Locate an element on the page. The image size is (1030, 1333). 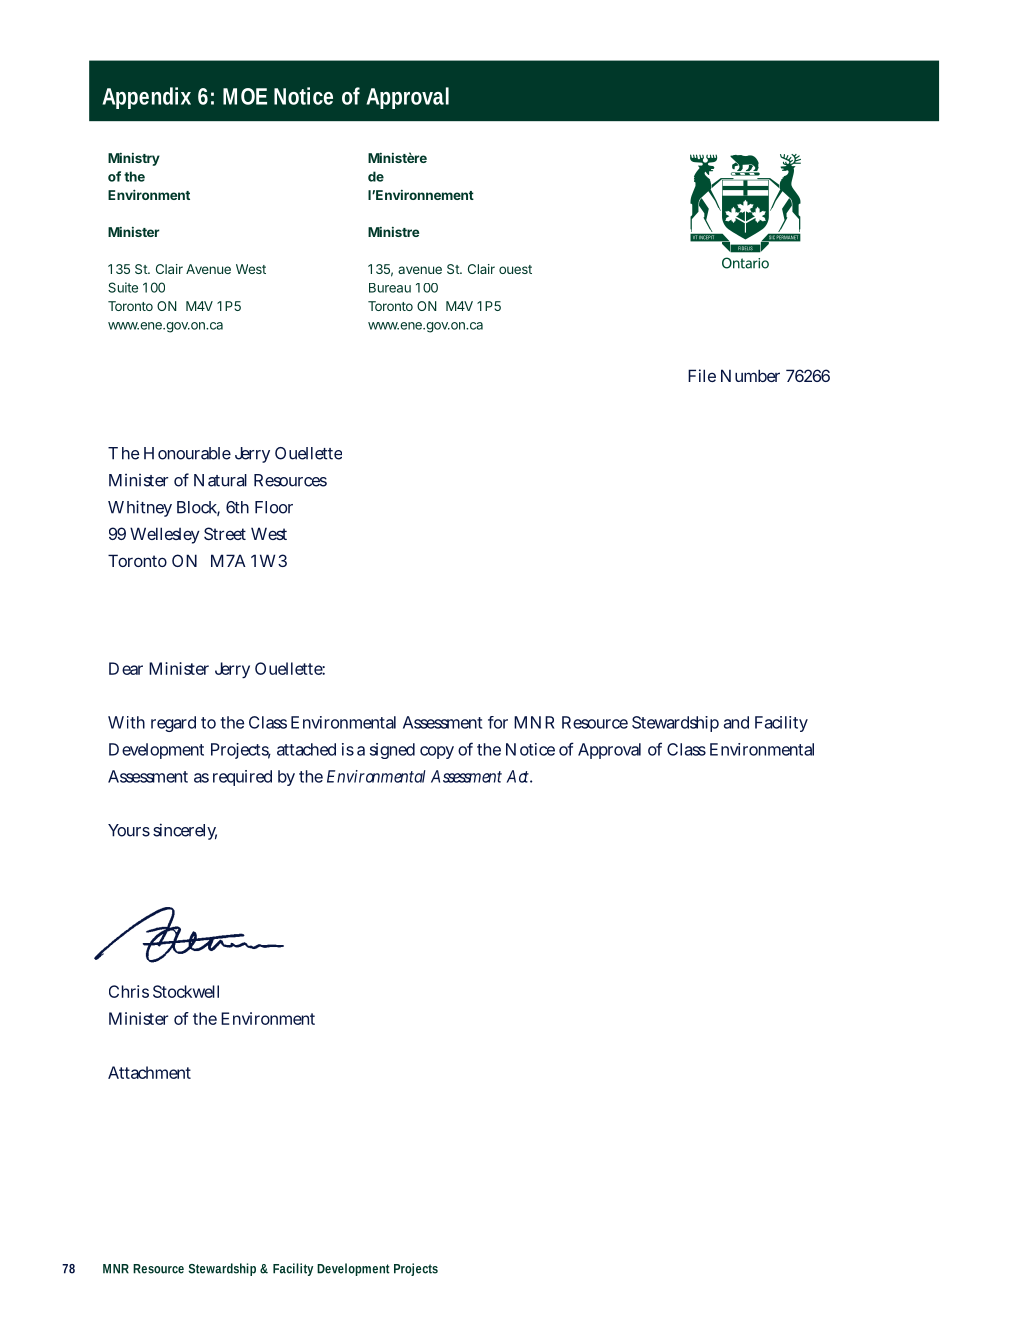
Attachment is located at coordinates (149, 1072).
